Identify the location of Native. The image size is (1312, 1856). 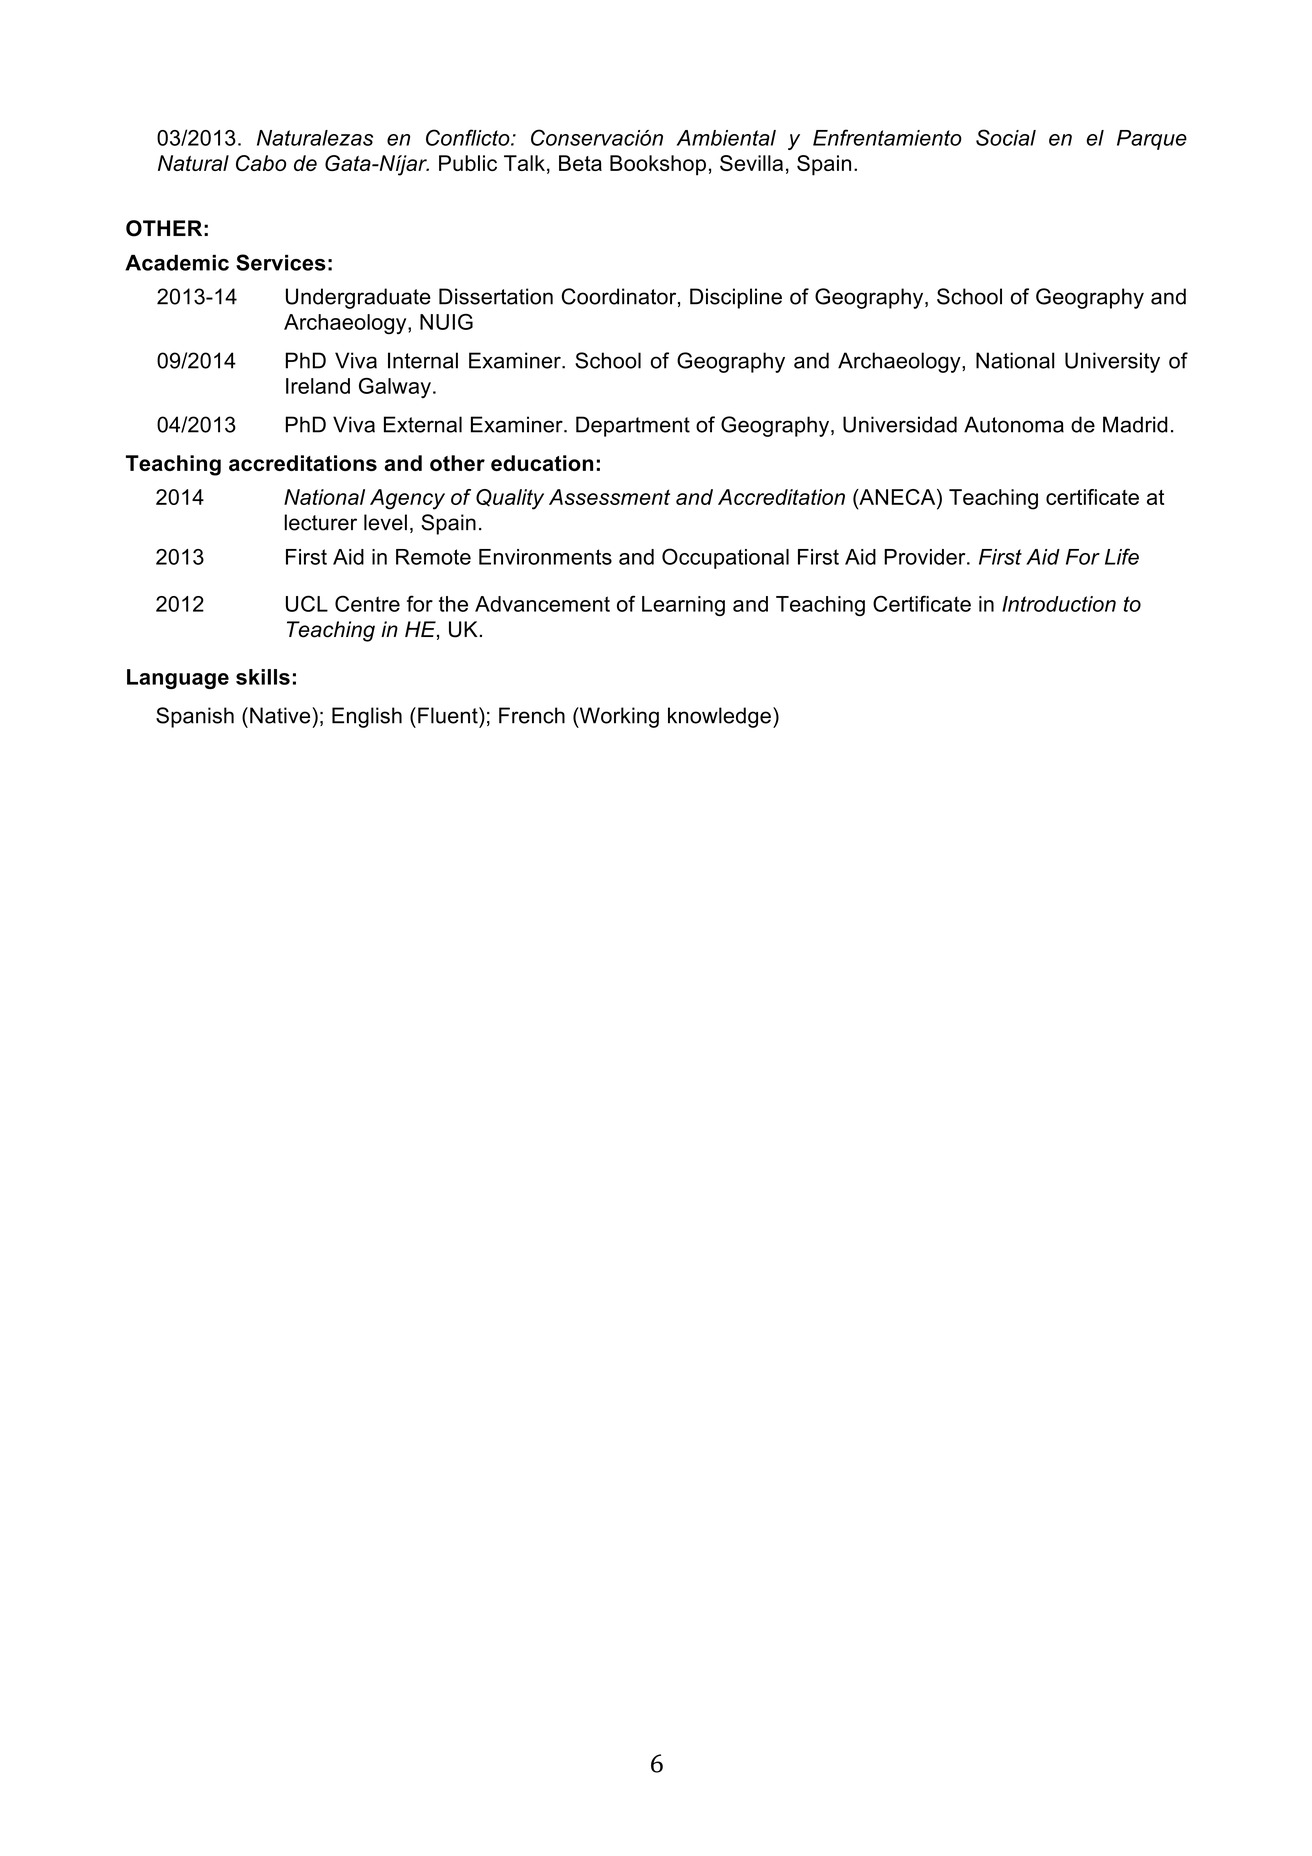
(281, 715).
